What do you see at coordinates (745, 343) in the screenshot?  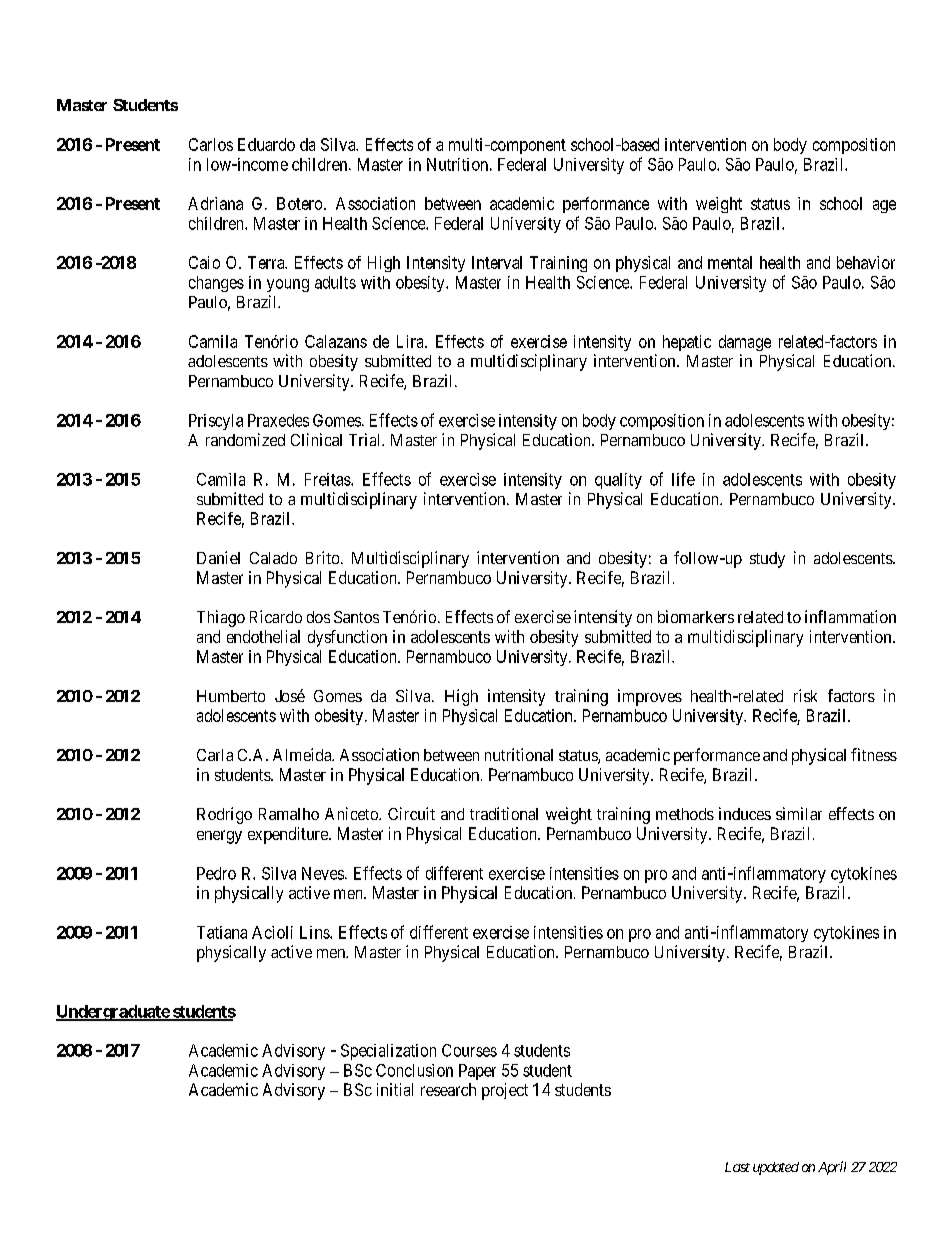 I see `damage` at bounding box center [745, 343].
